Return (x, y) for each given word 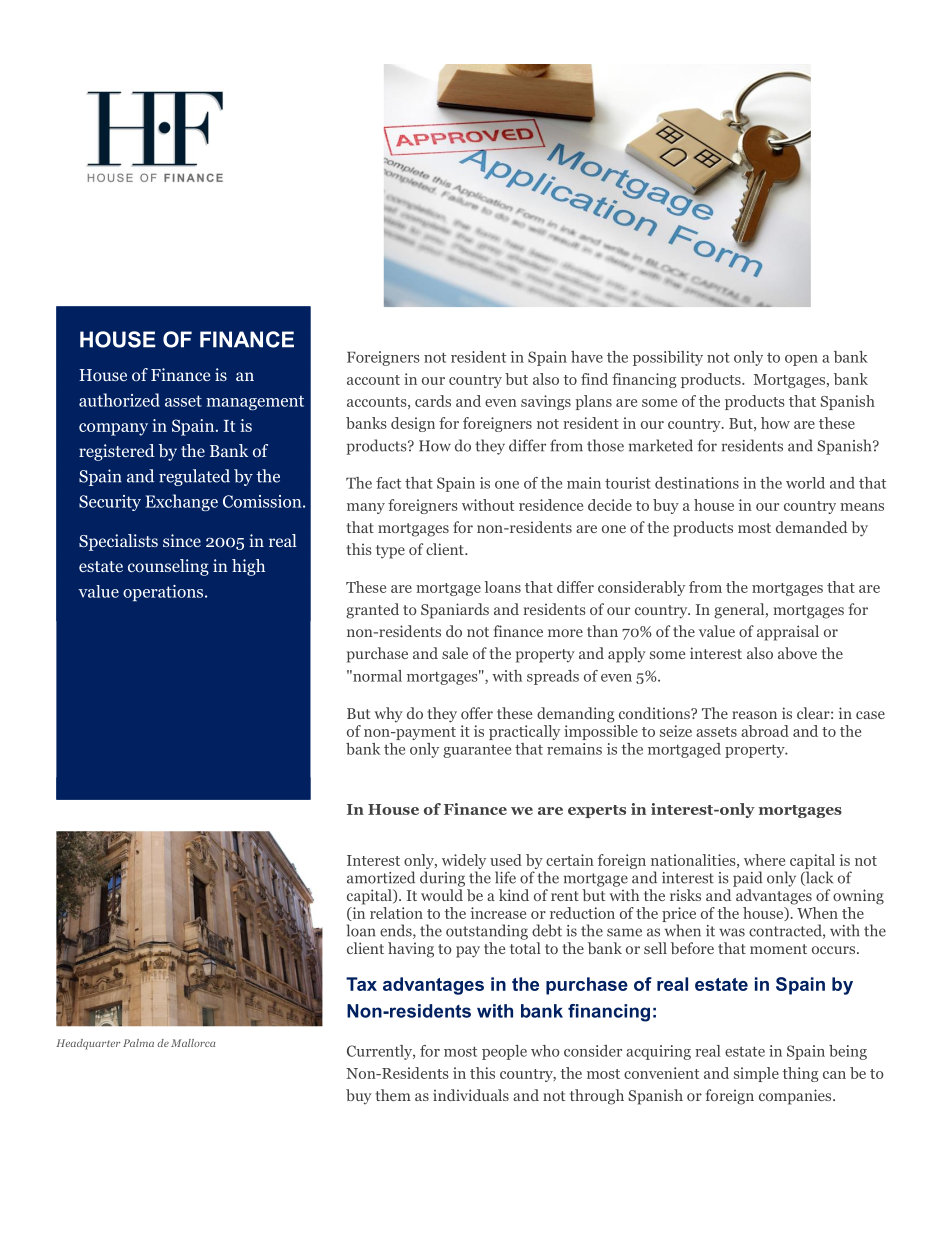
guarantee (477, 751)
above (797, 653)
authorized (119, 400)
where (764, 860)
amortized (381, 877)
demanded (811, 527)
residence (551, 505)
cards (433, 401)
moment (778, 949)
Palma (138, 1043)
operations (164, 593)
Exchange (181, 502)
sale (455, 653)
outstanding (487, 932)
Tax (361, 984)
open (801, 360)
